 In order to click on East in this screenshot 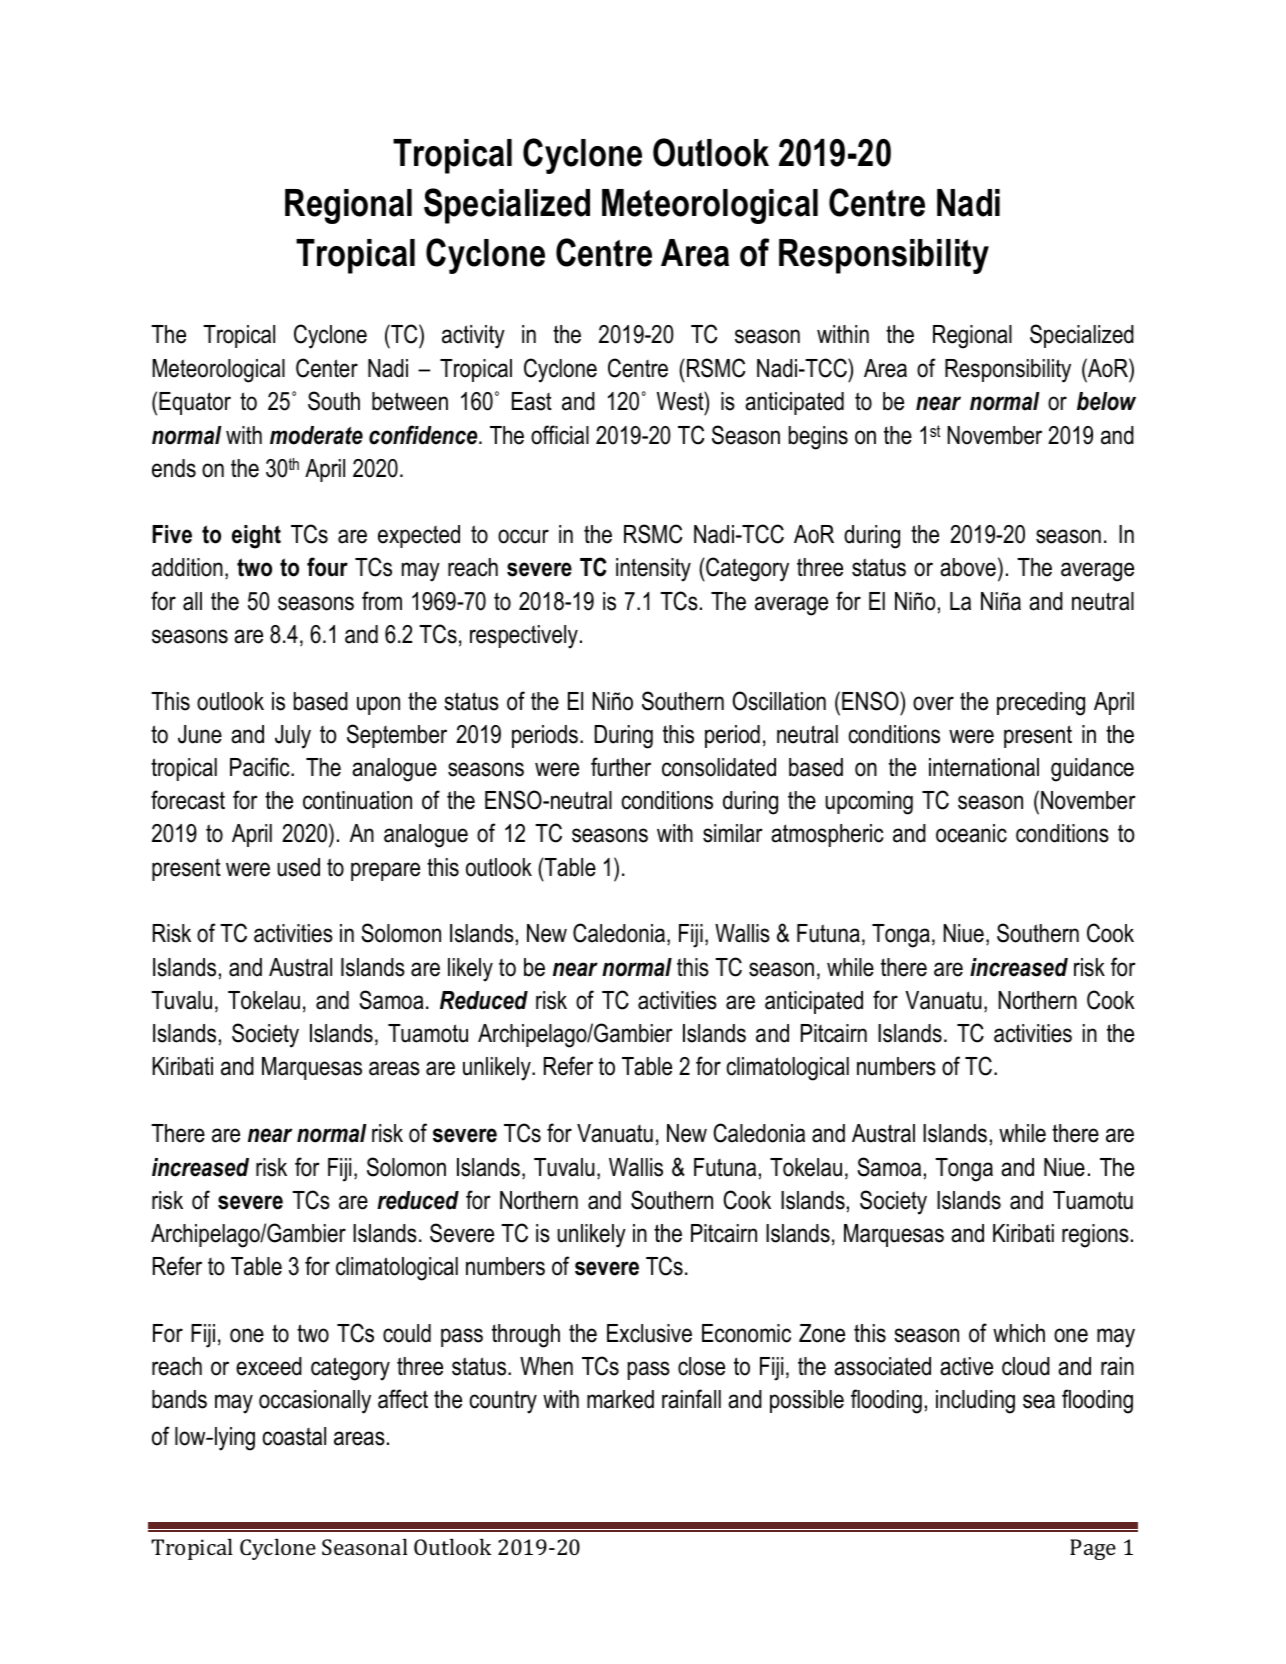, I will do `click(532, 401)`.
